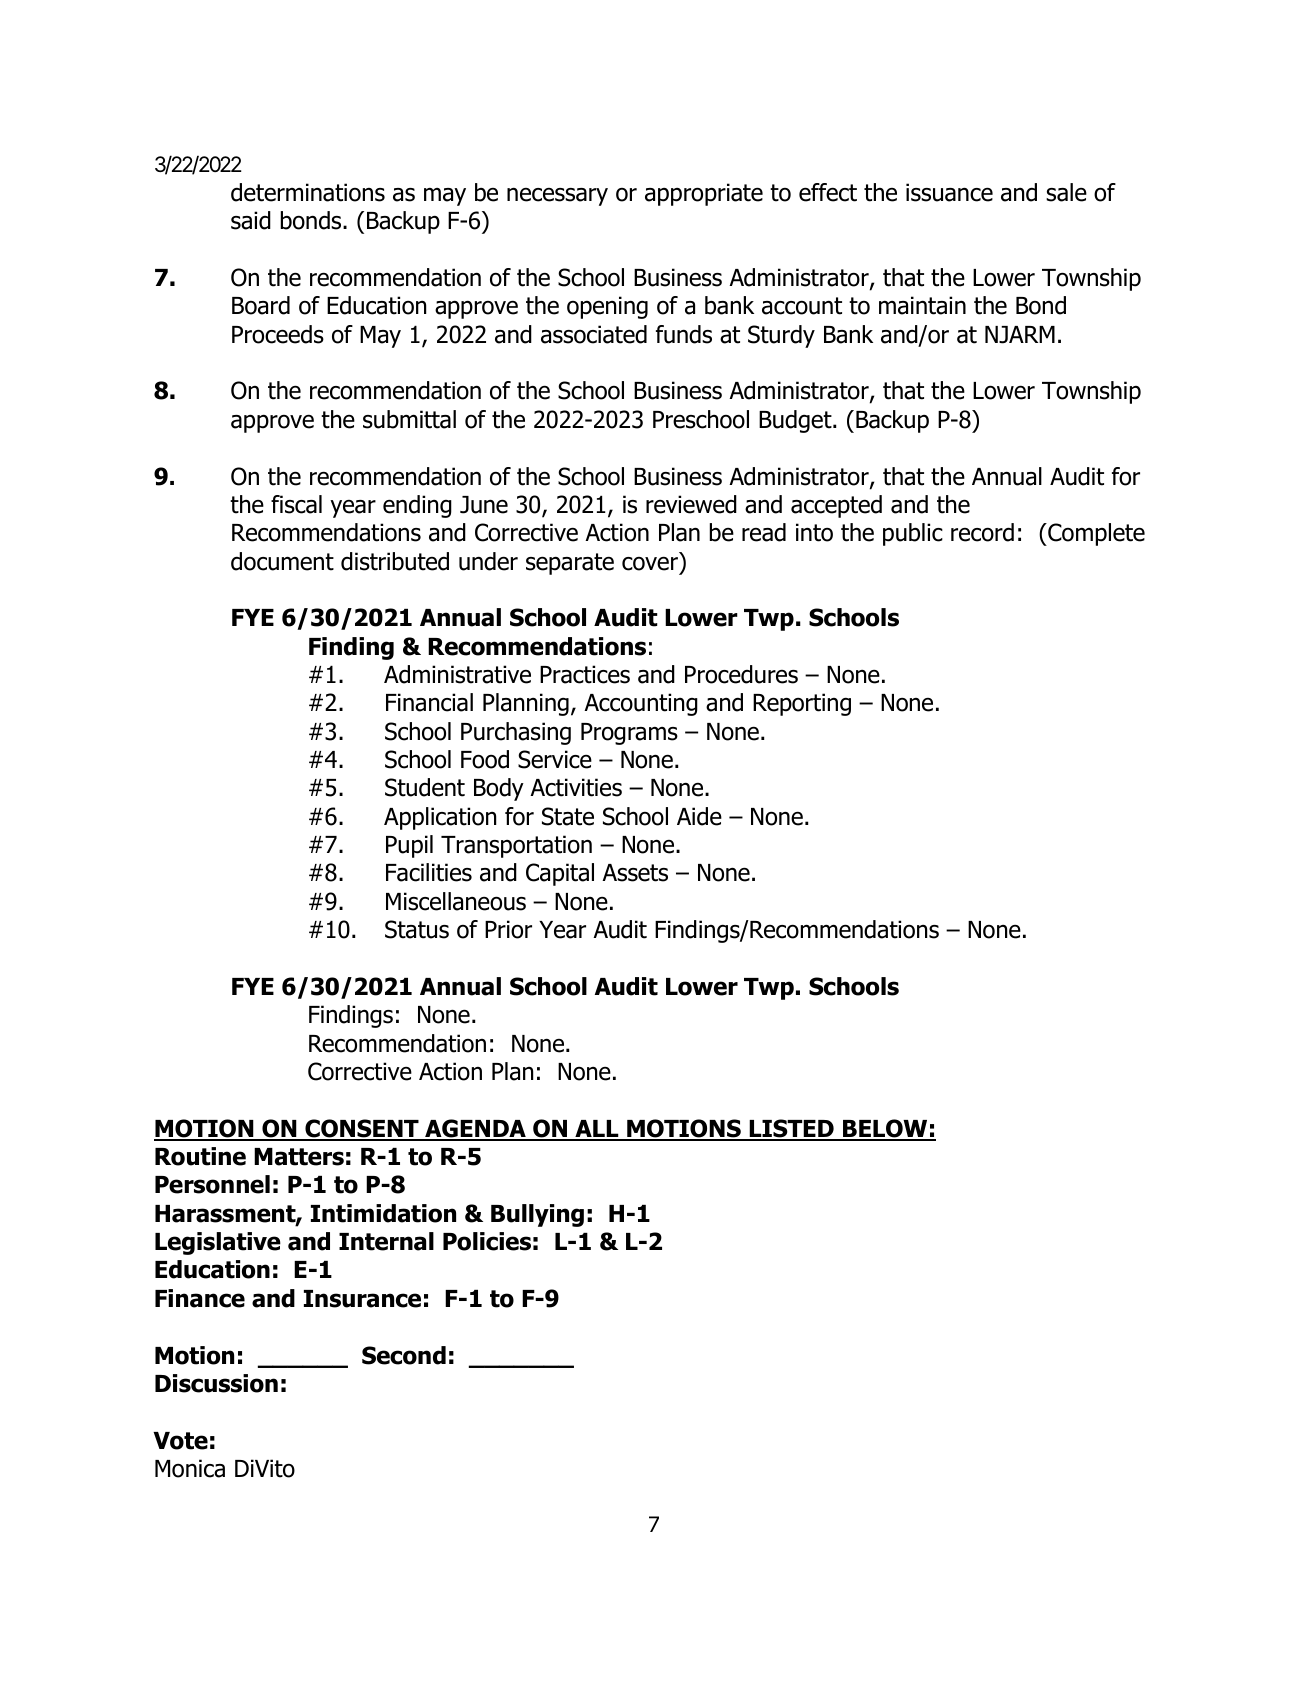 The width and height of the document is (1307, 1691). What do you see at coordinates (802, 704) in the document?
I see `Reporting` at bounding box center [802, 704].
